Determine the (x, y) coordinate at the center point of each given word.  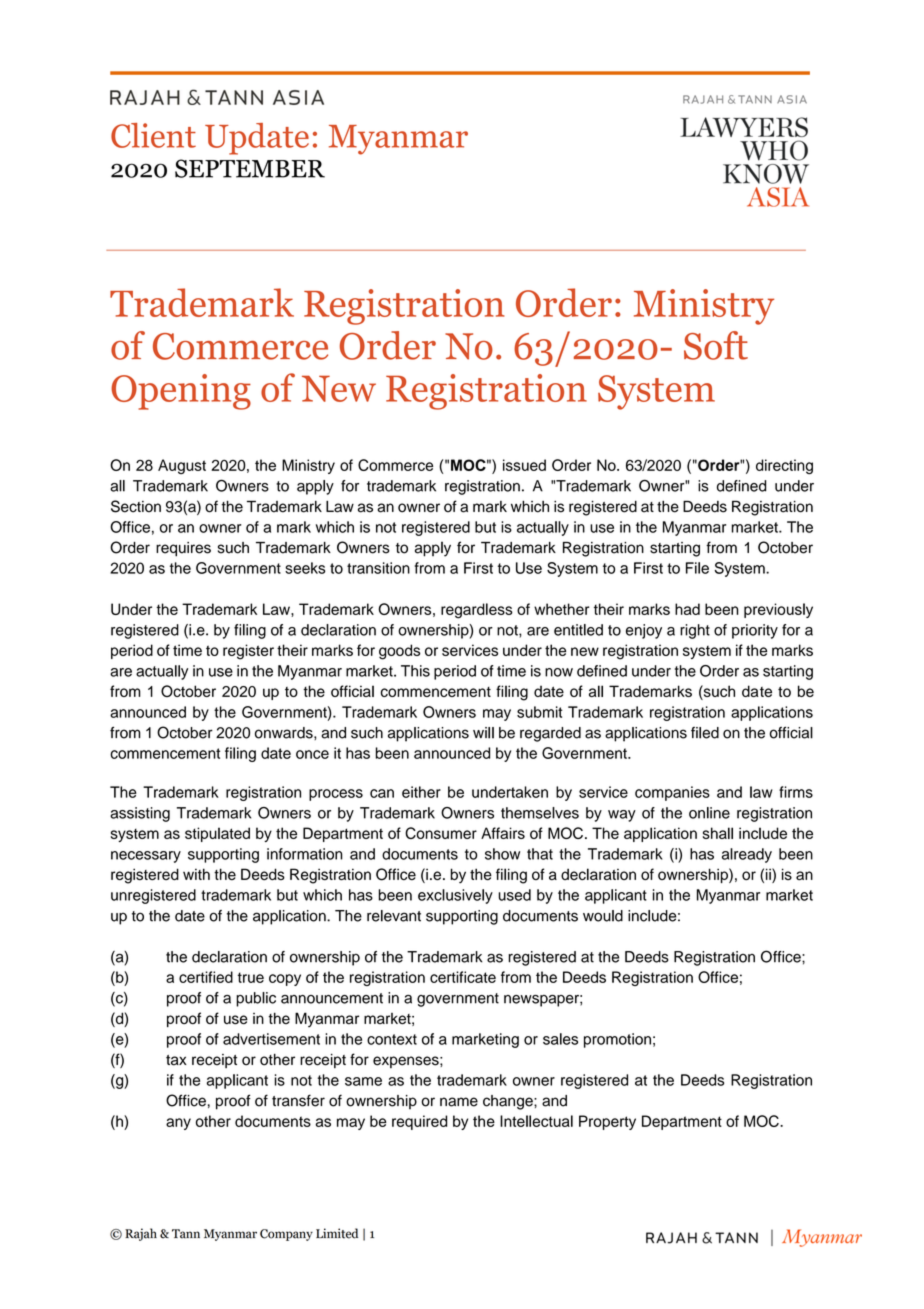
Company (286, 1235)
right (695, 631)
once (312, 754)
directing (784, 466)
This (415, 671)
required (419, 1122)
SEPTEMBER (250, 168)
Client (153, 135)
